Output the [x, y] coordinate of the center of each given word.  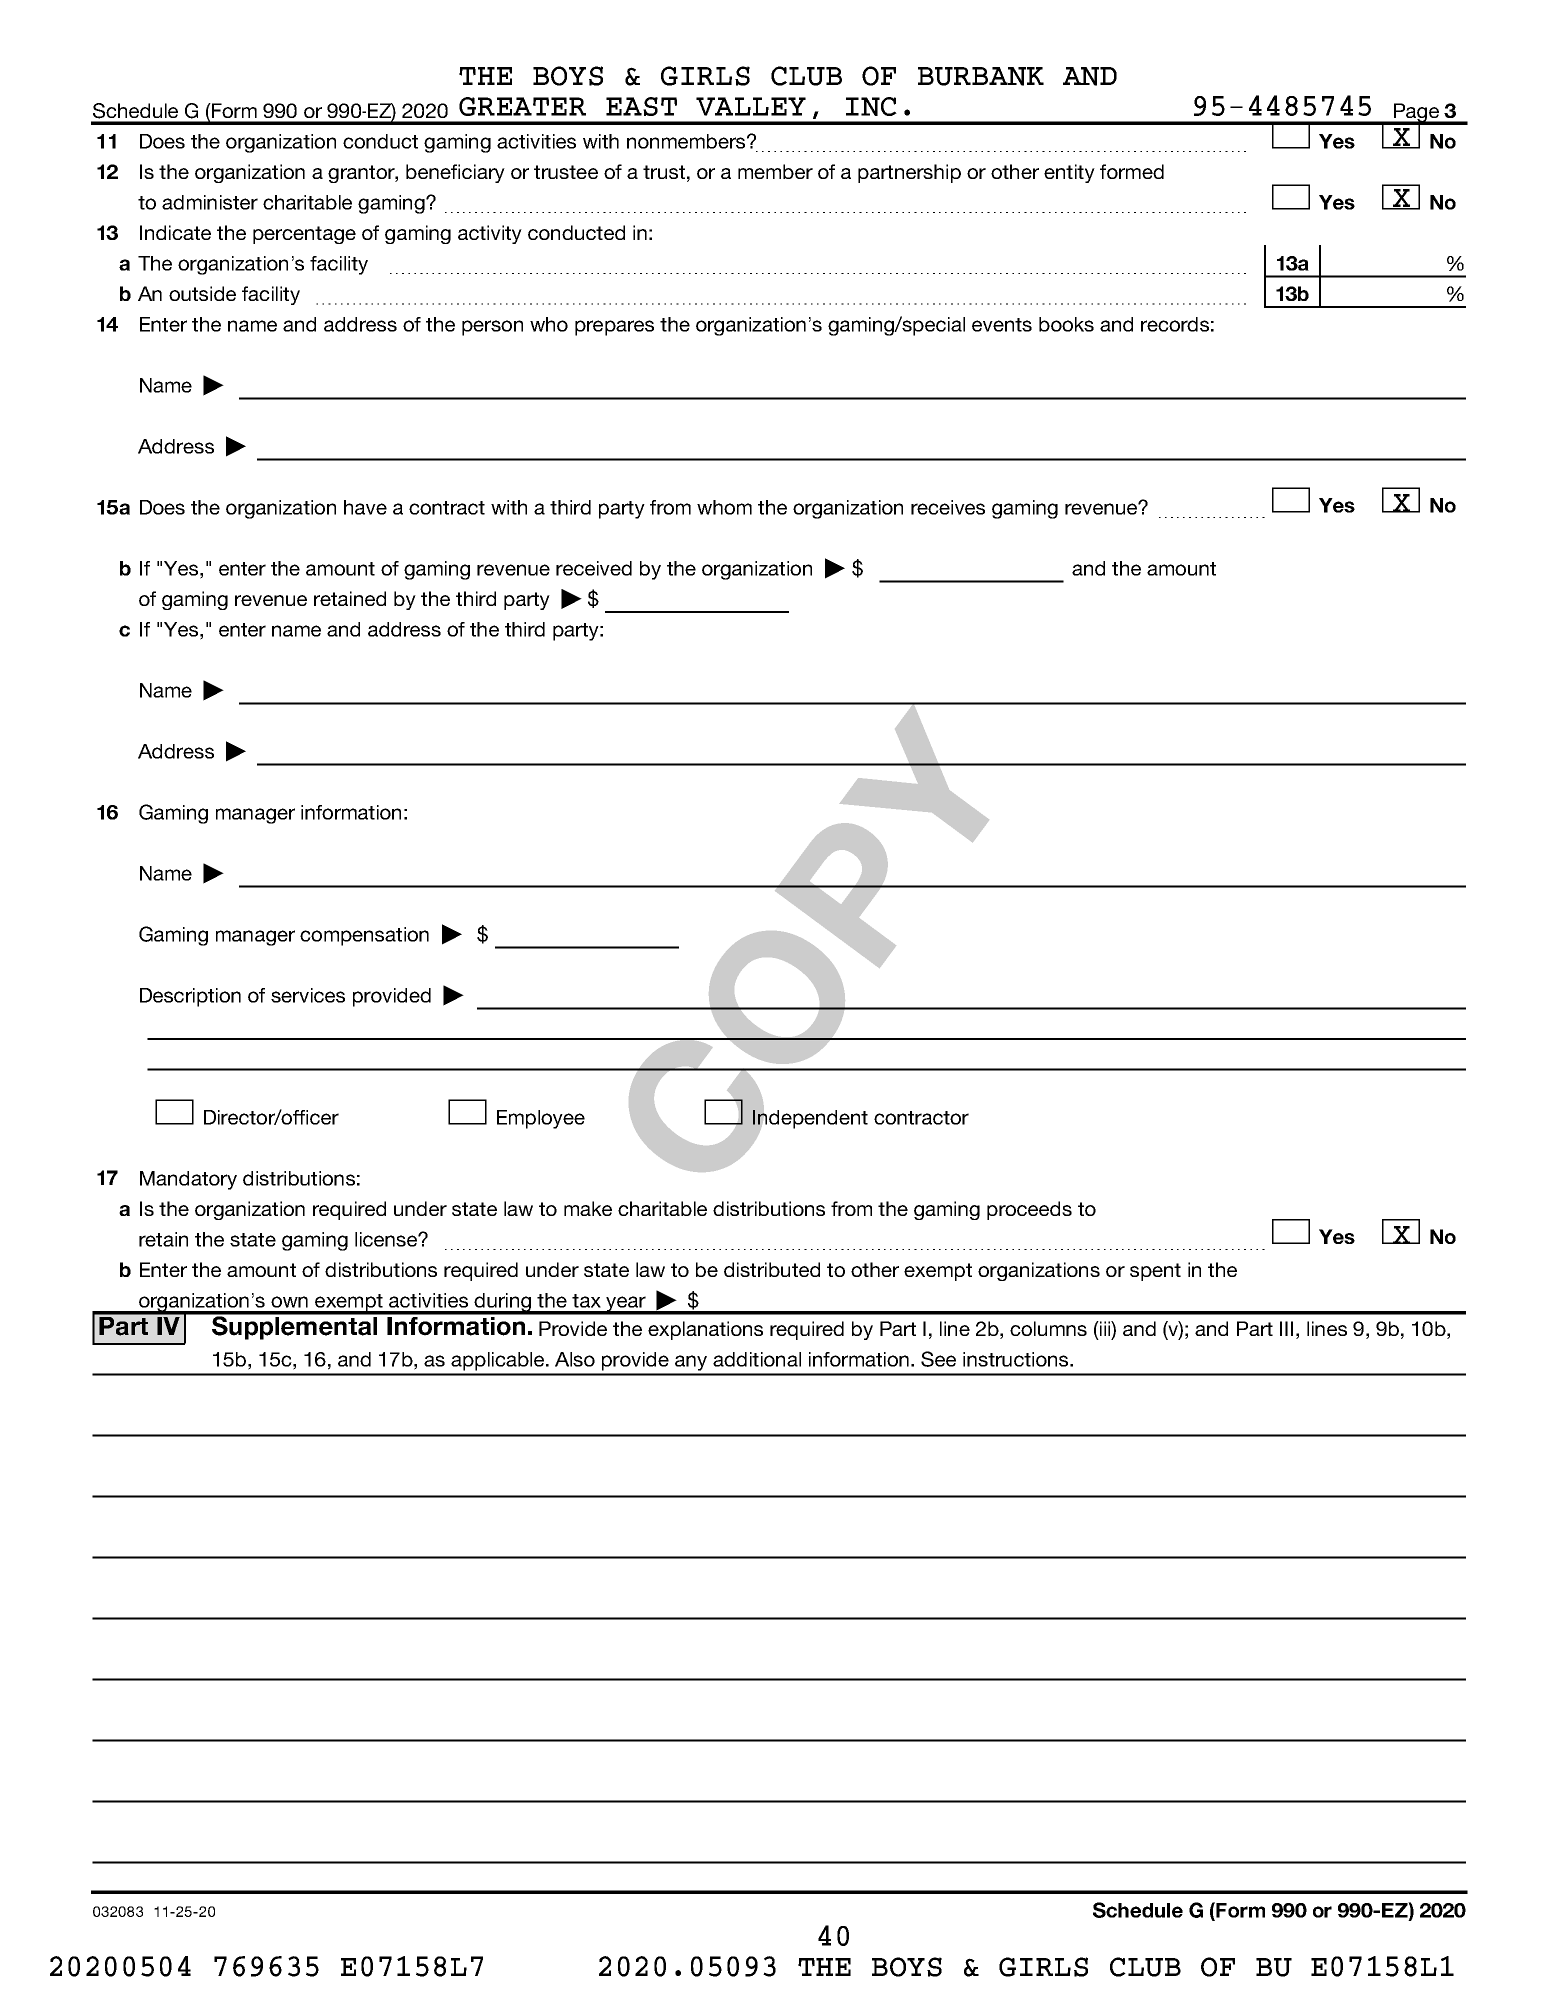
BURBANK [981, 76]
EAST [641, 106]
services [308, 995]
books [1066, 324]
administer [210, 202]
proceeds [1029, 1210]
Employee [541, 1119]
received [594, 568]
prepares [614, 328]
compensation [364, 936]
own [289, 1302]
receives [948, 507]
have [365, 507]
